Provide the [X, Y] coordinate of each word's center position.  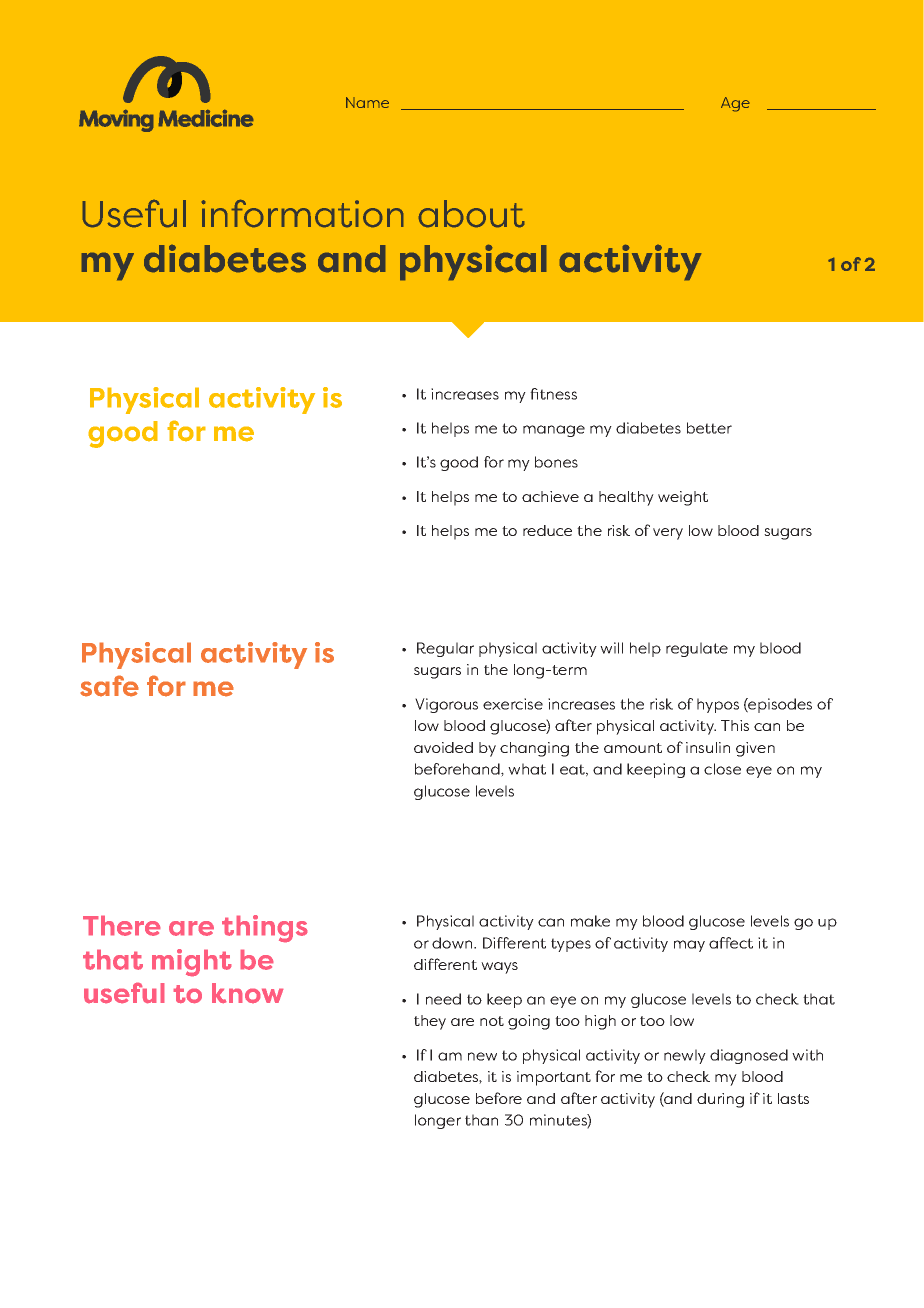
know [248, 993]
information [302, 213]
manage [554, 431]
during [720, 1100]
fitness [553, 394]
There [122, 925]
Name [367, 102]
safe [109, 686]
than [481, 1120]
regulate [697, 649]
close [722, 769]
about [471, 214]
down [453, 943]
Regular [445, 649]
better [709, 428]
